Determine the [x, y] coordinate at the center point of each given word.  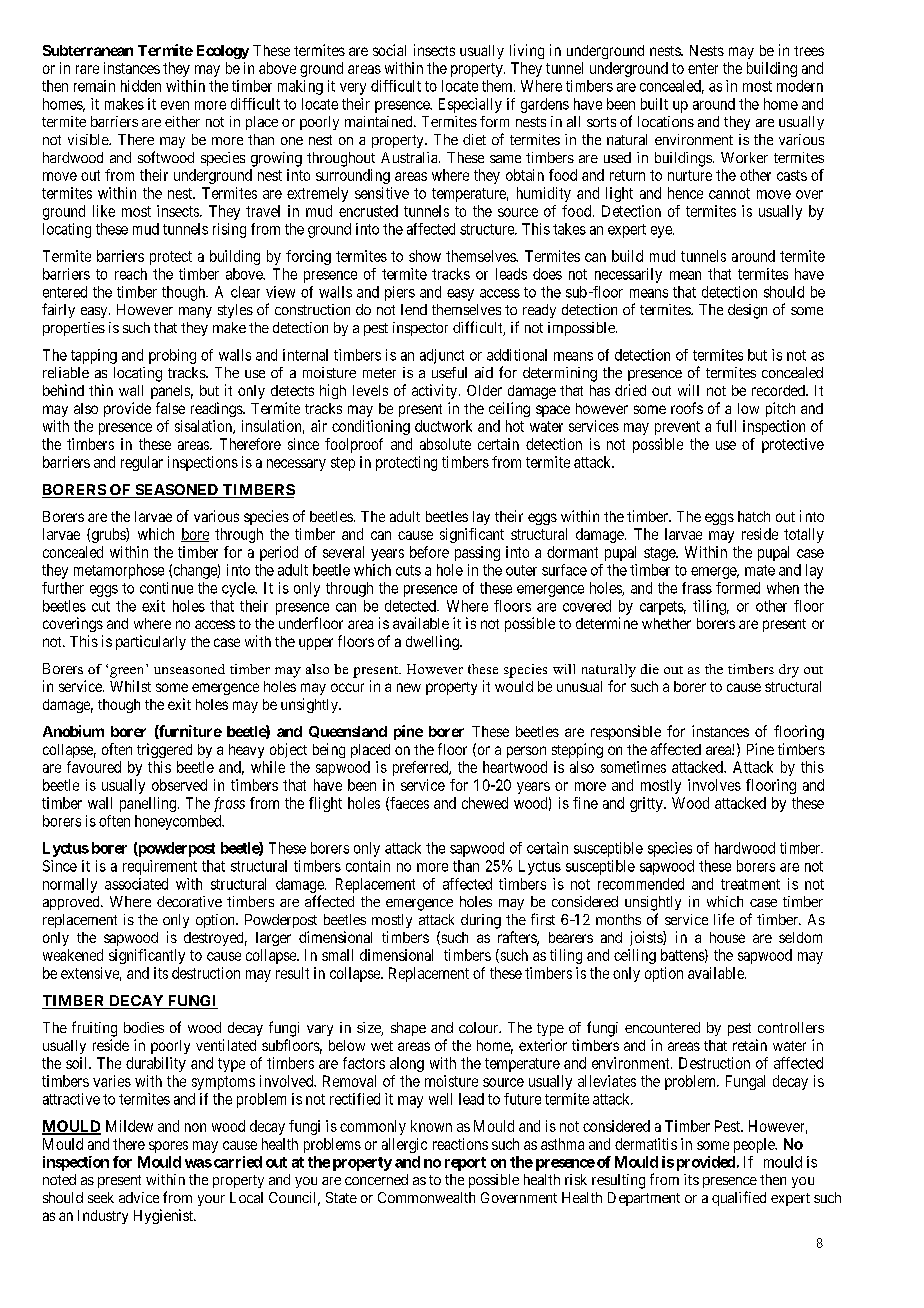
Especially [470, 105]
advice [139, 1197]
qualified [739, 1198]
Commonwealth [426, 1197]
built [654, 104]
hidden [141, 86]
